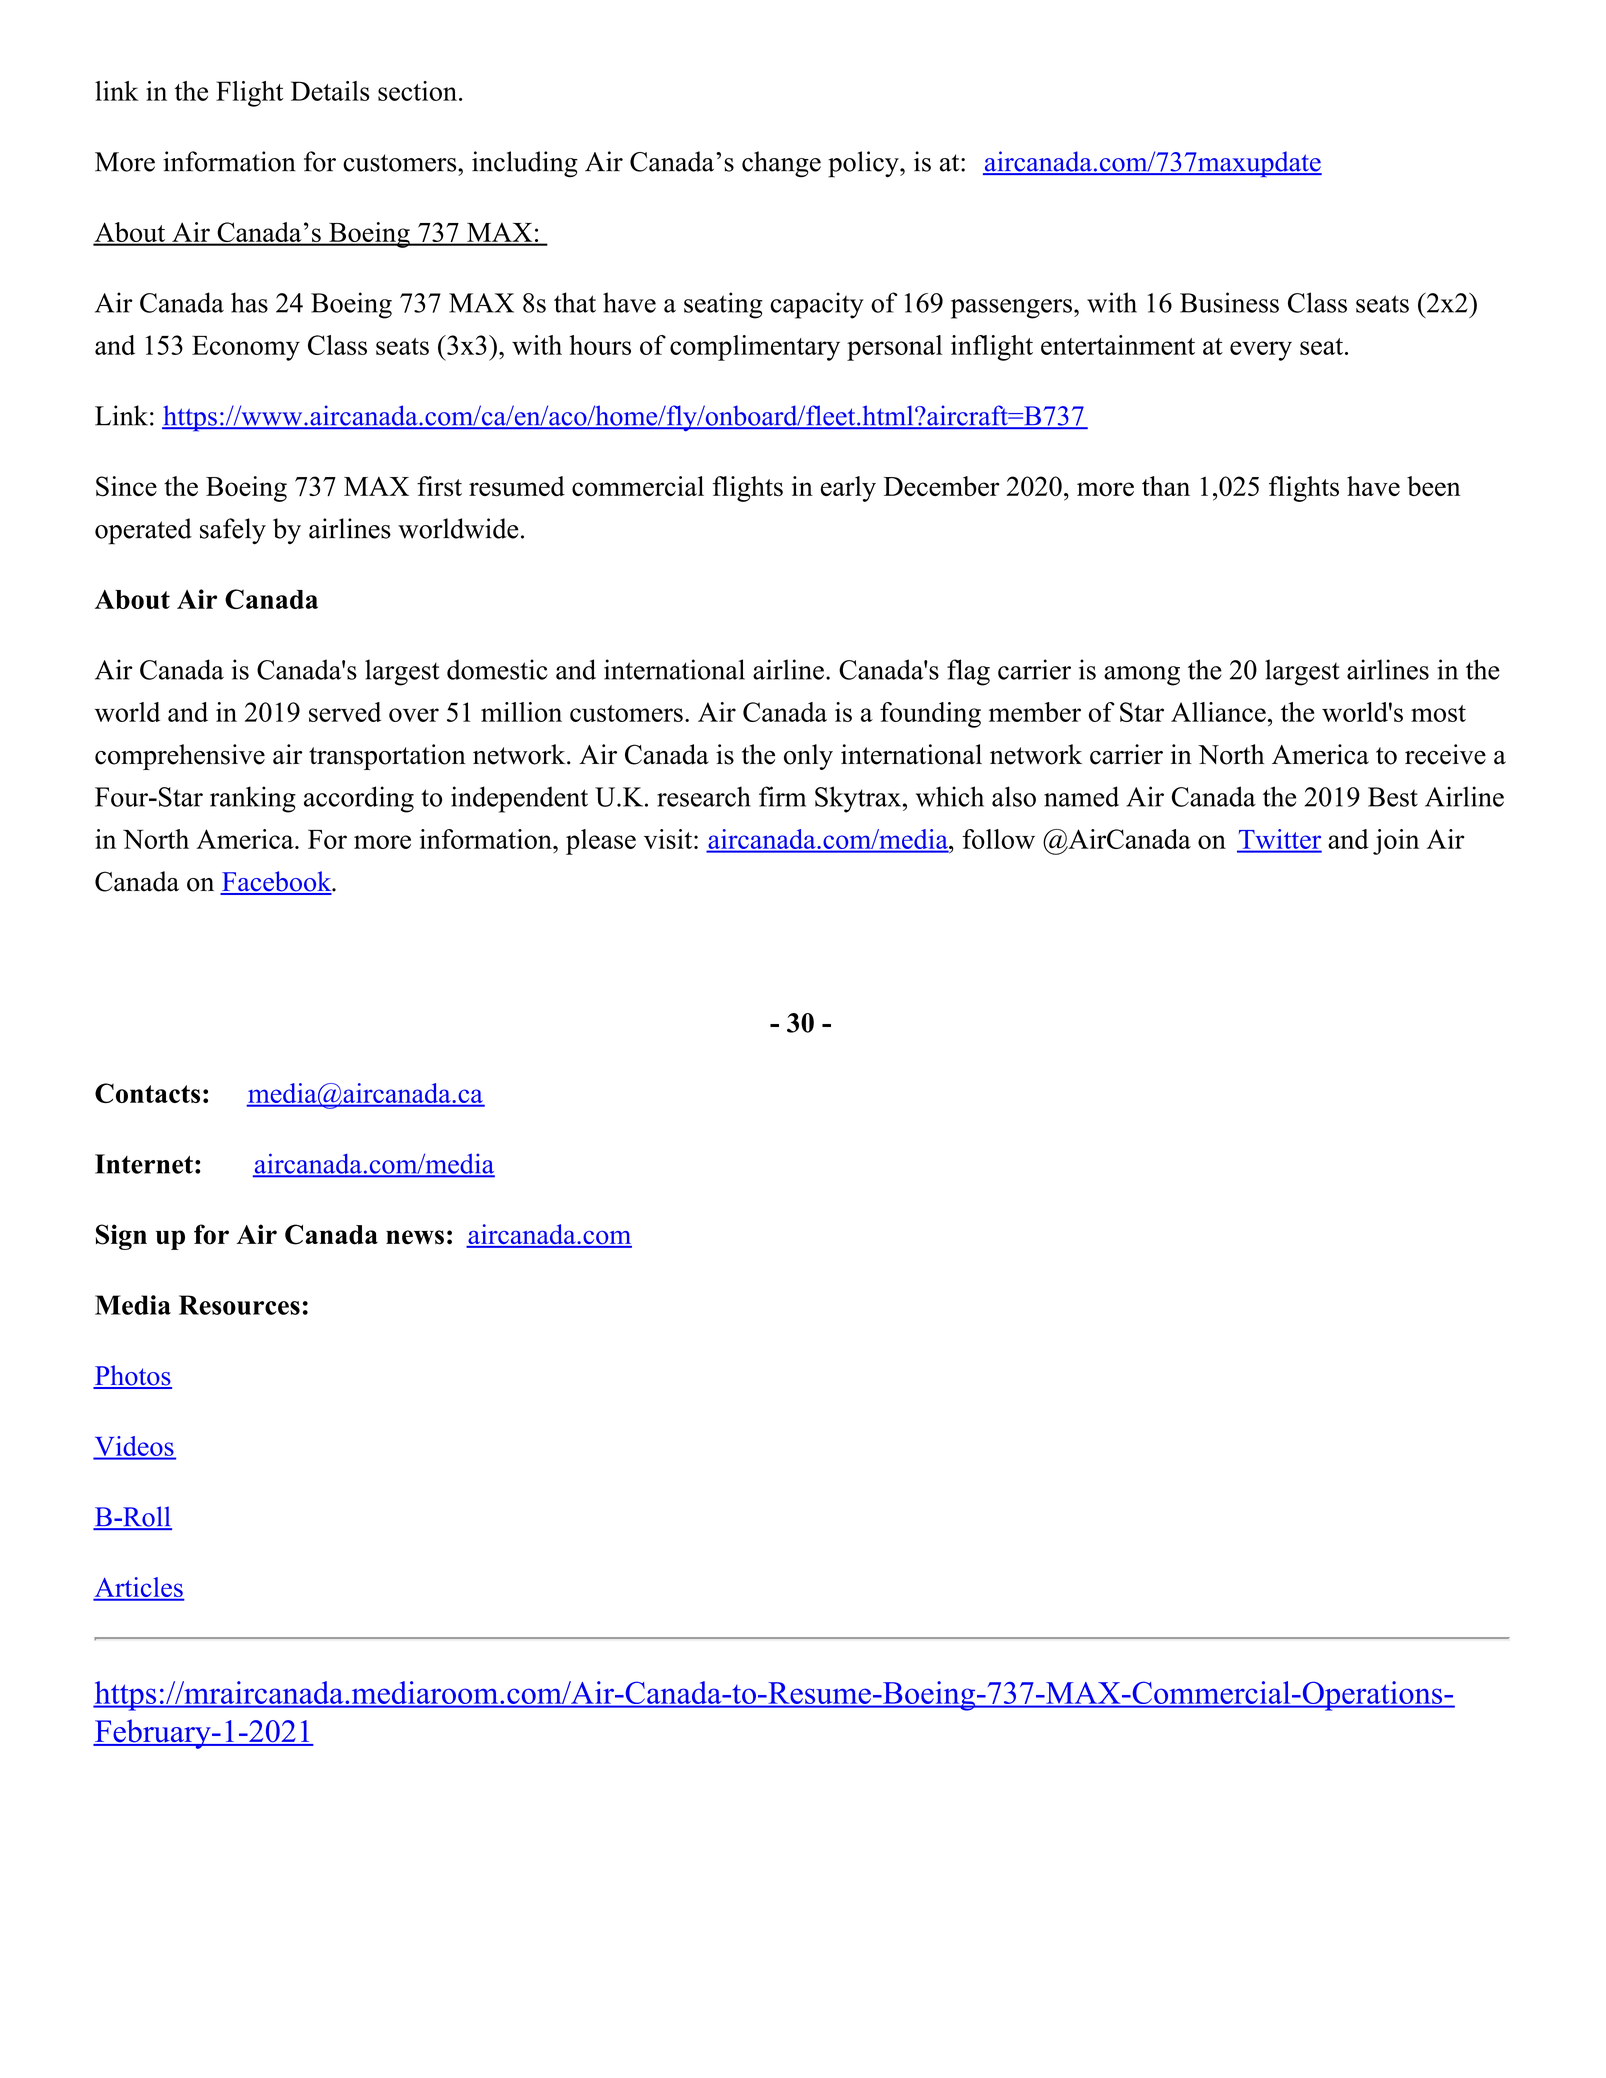  Describe the element at coordinates (239, 1305) in the screenshot. I see `Resources` at that location.
